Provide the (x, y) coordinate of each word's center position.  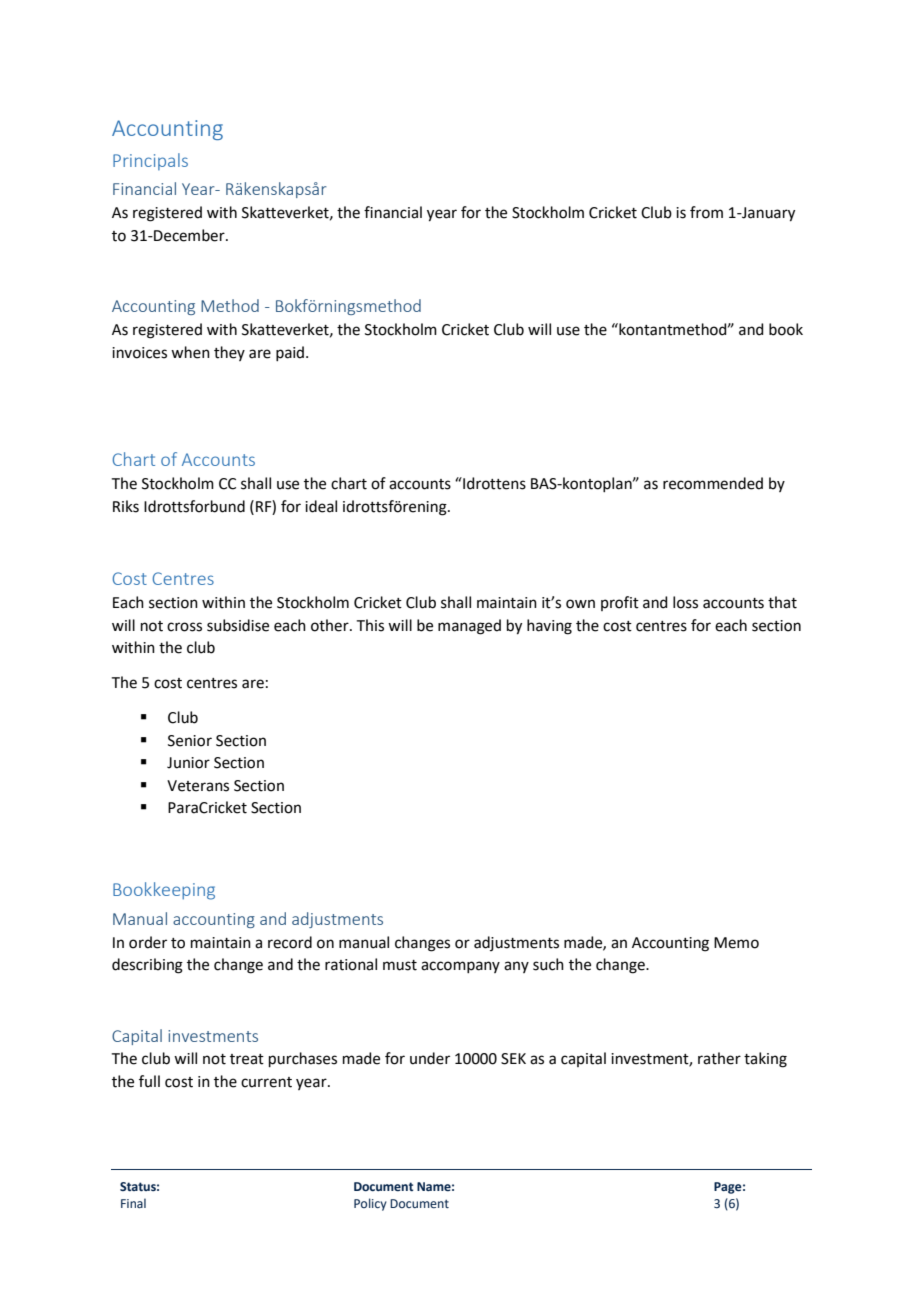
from (706, 212)
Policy (370, 1204)
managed (469, 627)
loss (685, 602)
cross (184, 627)
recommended (713, 483)
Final (133, 1203)
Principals (150, 161)
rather (719, 1058)
